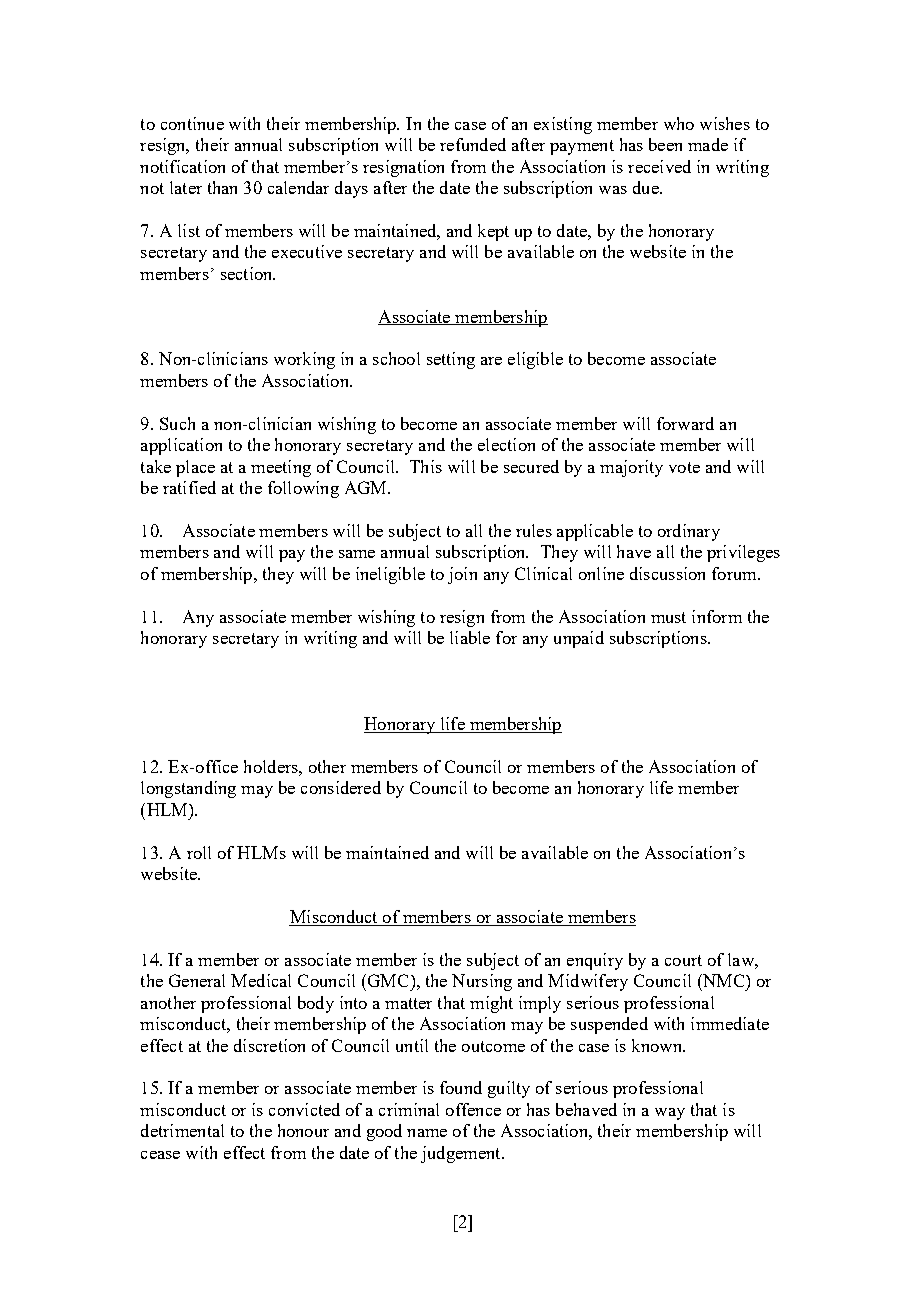 The height and width of the screenshot is (1308, 924). Describe the element at coordinates (197, 980) in the screenshot. I see `General` at that location.
